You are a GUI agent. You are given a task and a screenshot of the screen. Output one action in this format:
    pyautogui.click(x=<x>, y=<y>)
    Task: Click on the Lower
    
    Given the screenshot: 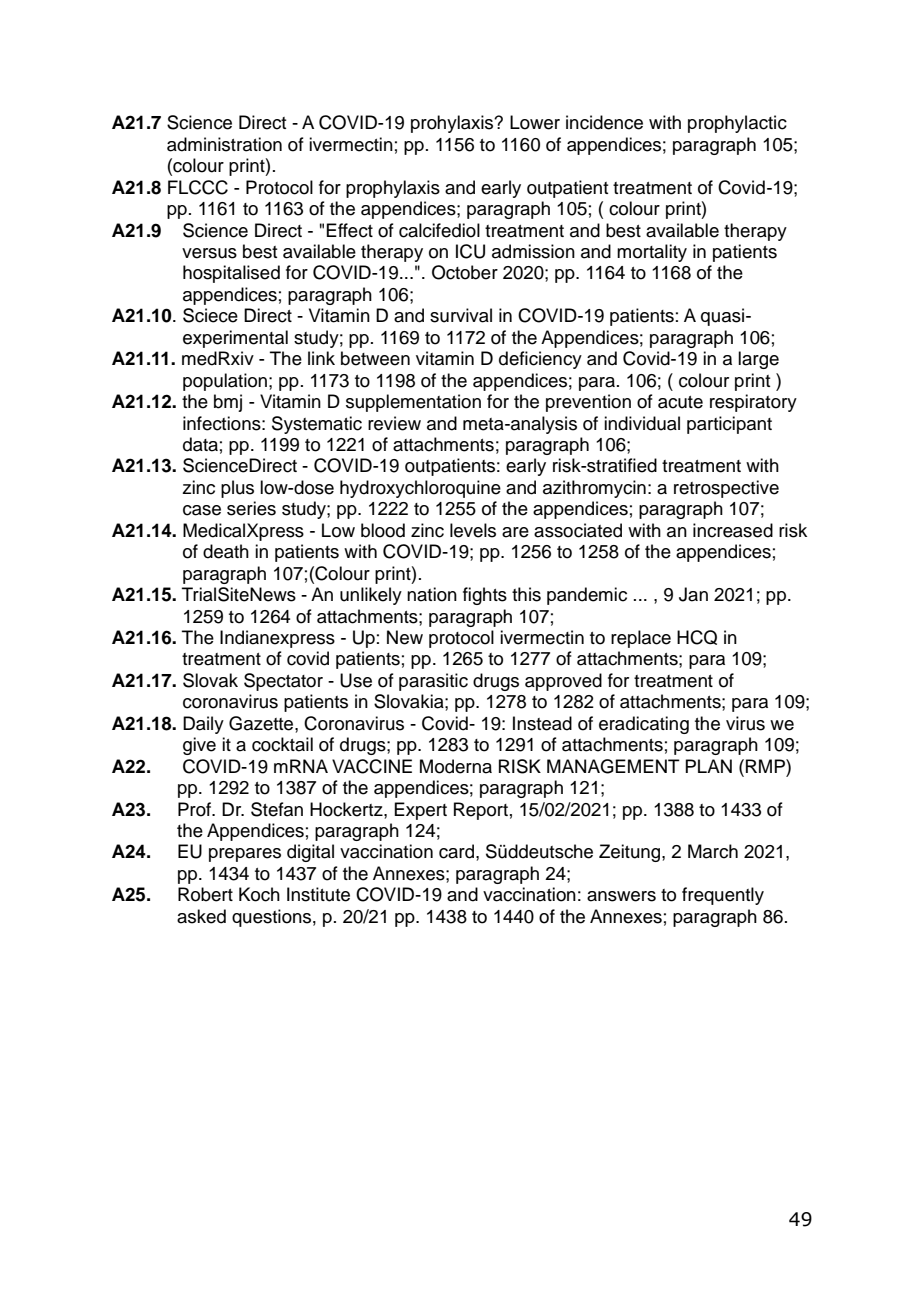 What is the action you would take?
    pyautogui.click(x=535, y=122)
